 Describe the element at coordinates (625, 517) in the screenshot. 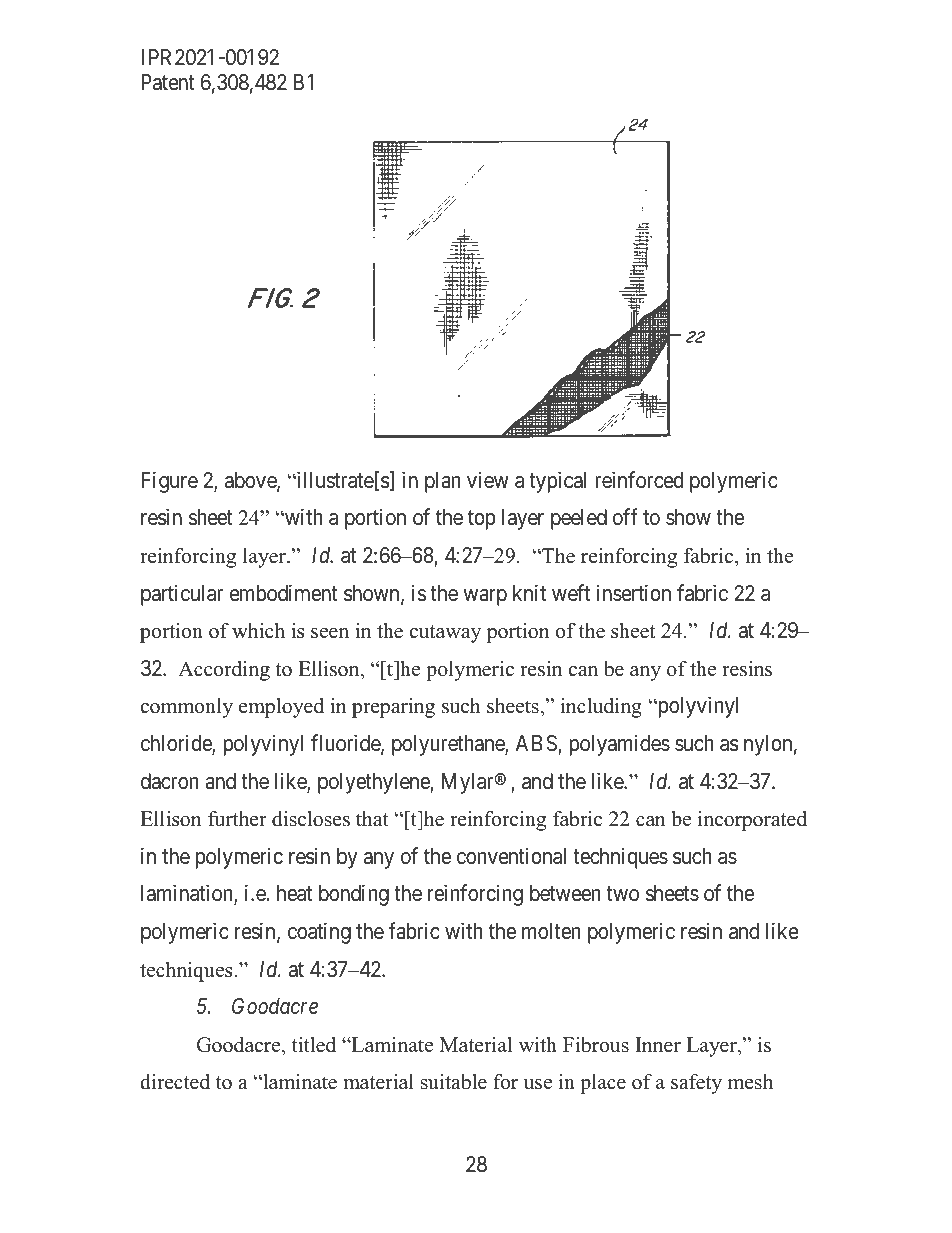

I see `off` at that location.
